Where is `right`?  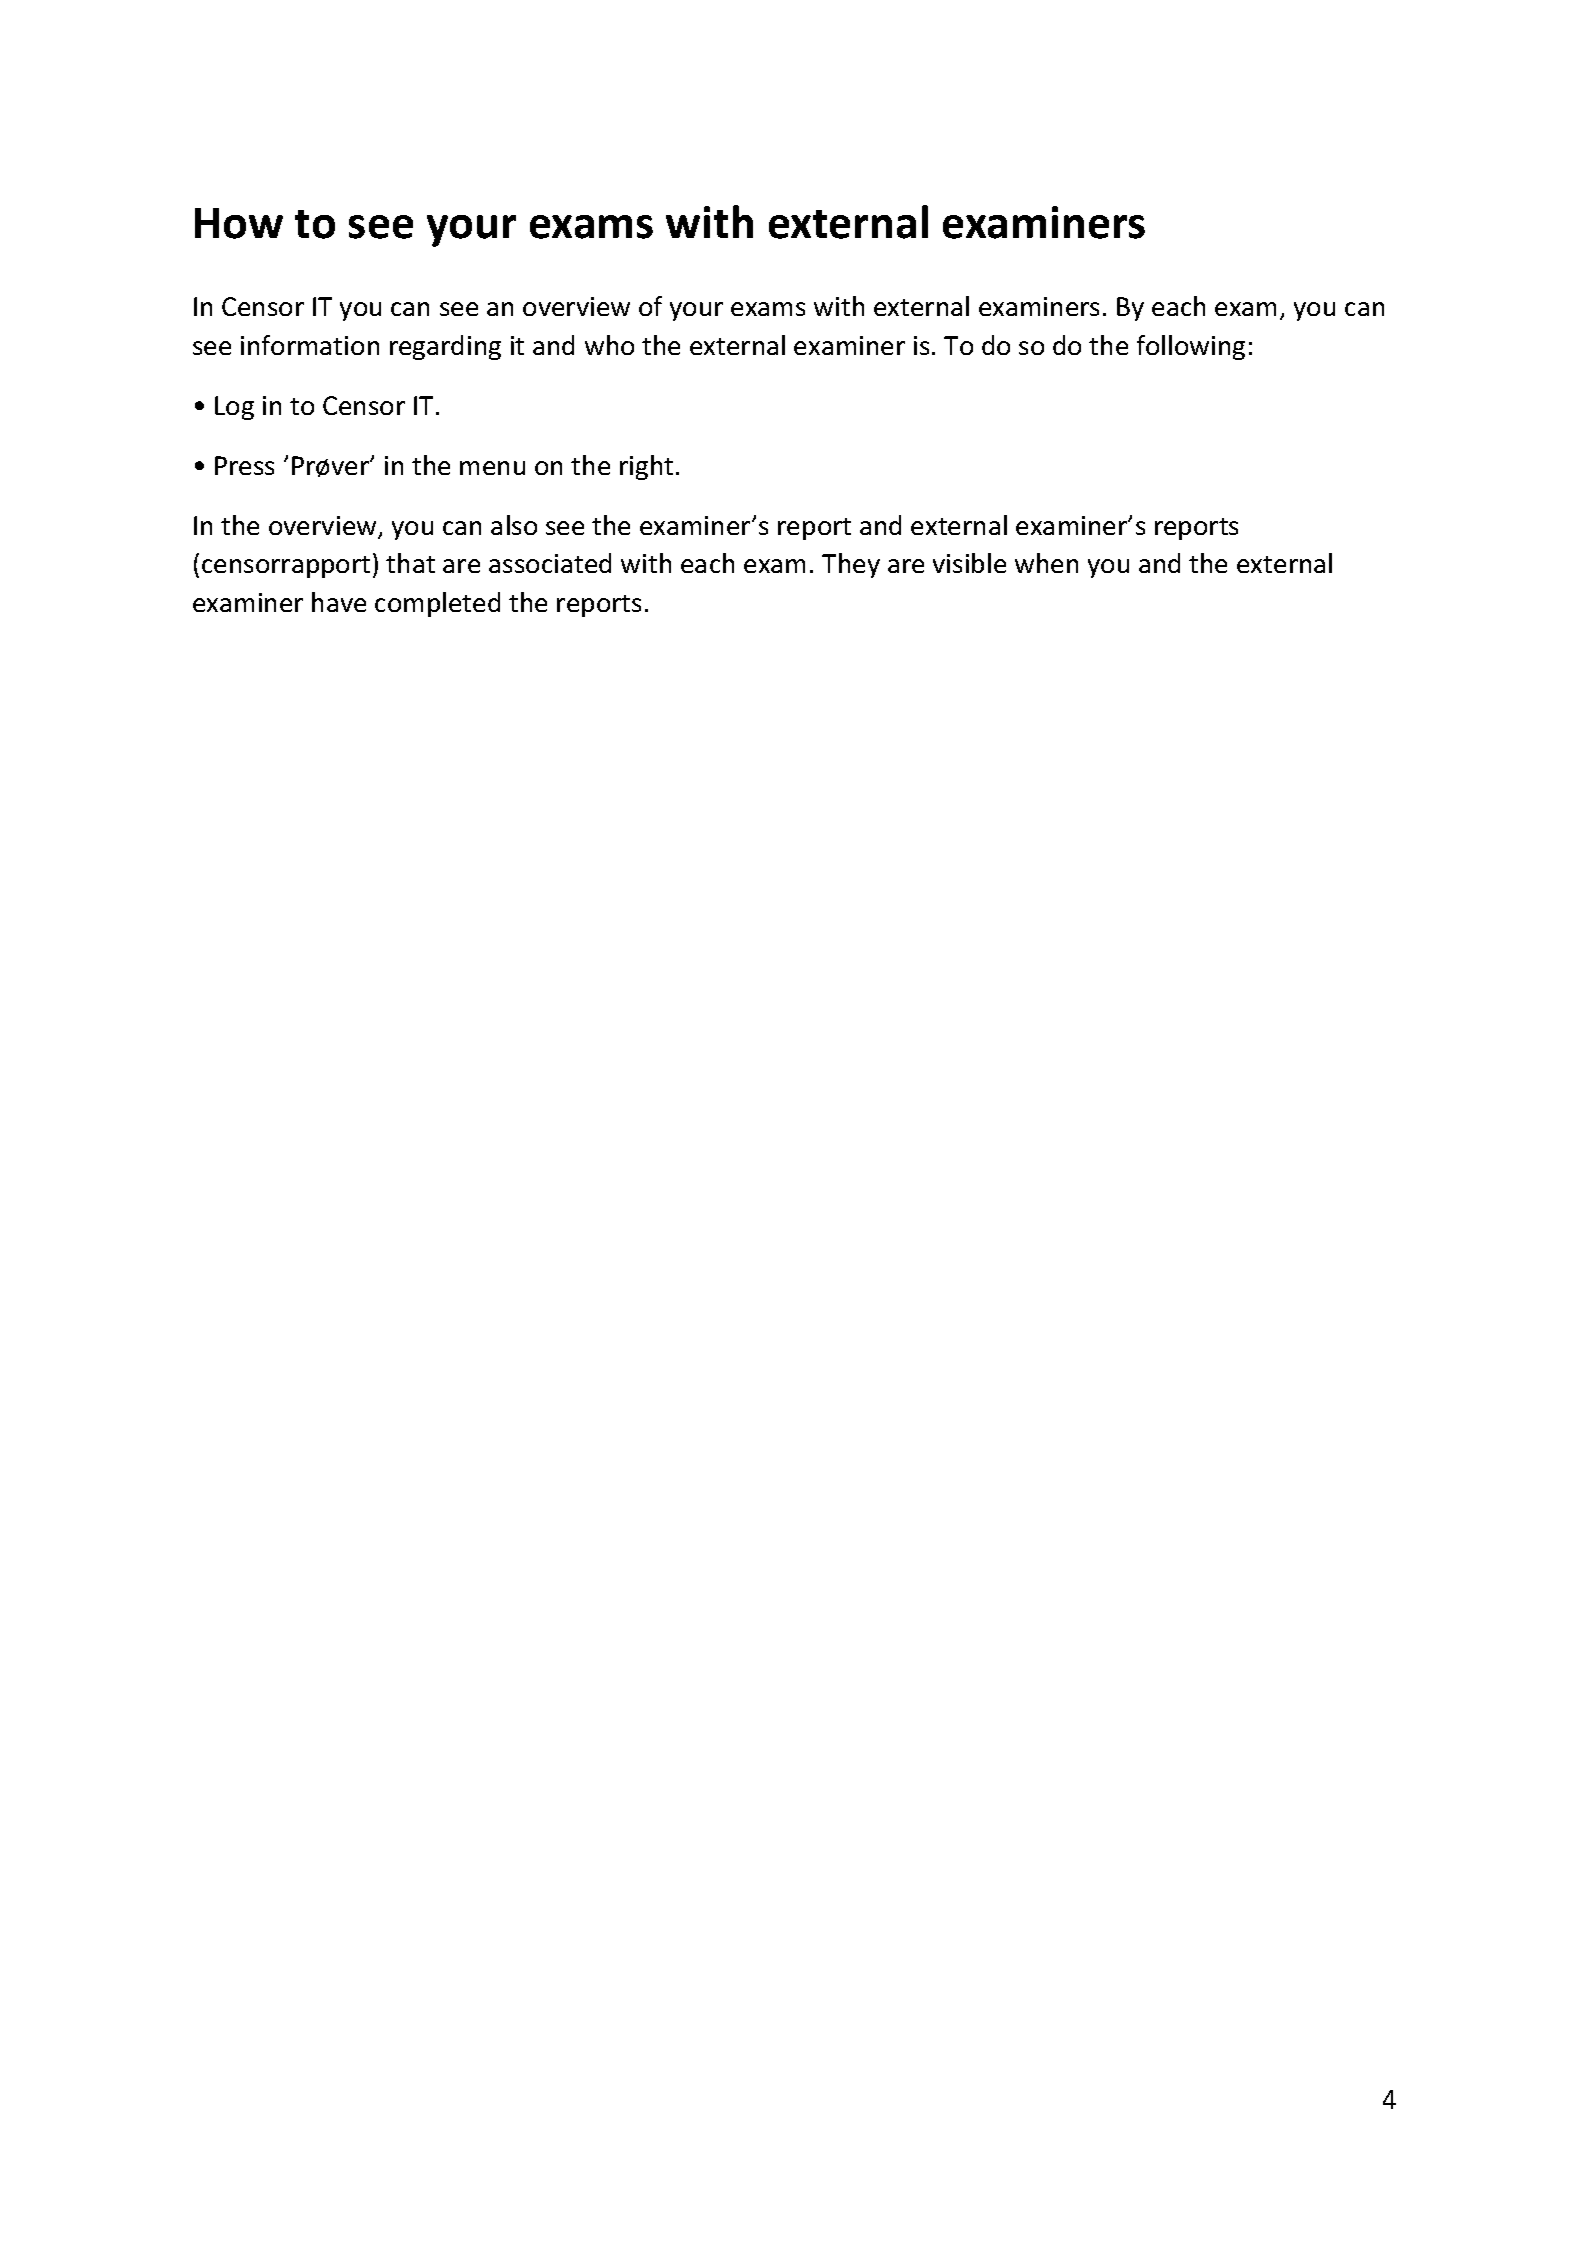
right is located at coordinates (646, 467).
